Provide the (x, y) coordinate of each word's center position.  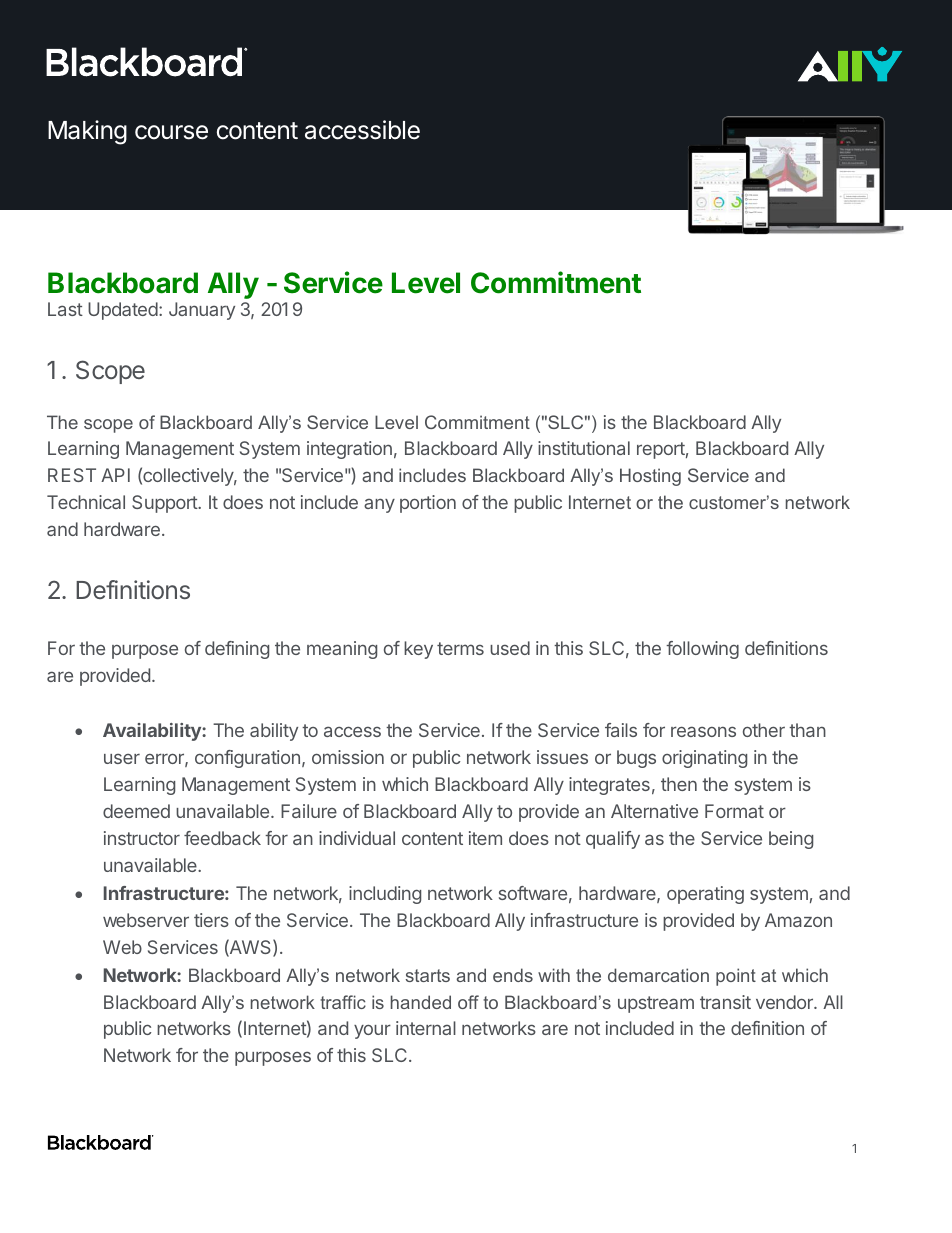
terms (460, 648)
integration (349, 450)
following (702, 650)
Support (165, 504)
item (485, 838)
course (171, 132)
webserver (146, 920)
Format (734, 811)
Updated (123, 311)
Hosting (650, 477)
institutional (584, 448)
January (202, 311)
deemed (136, 811)
